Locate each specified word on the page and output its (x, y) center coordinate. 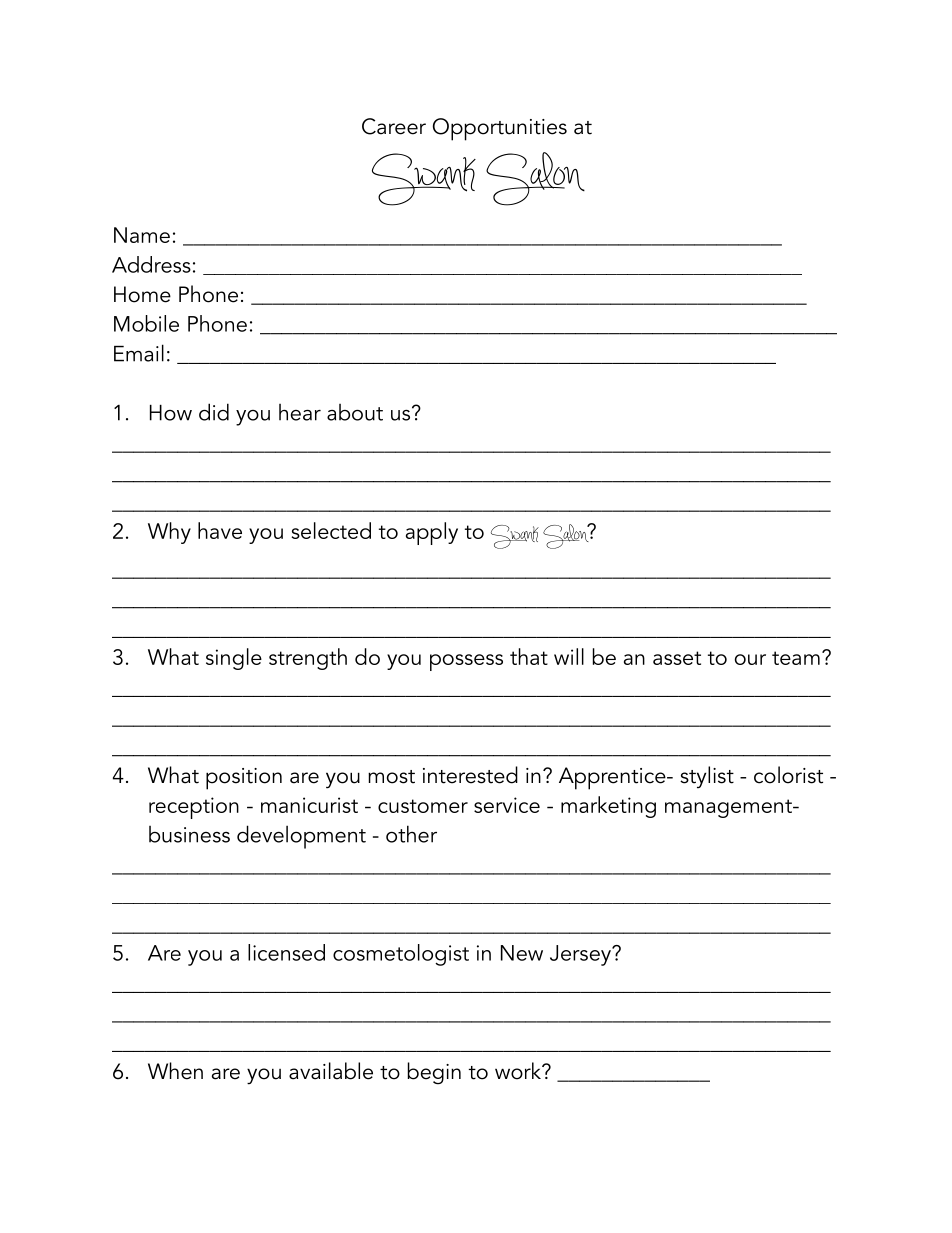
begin (434, 1073)
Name (142, 235)
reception (194, 808)
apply (432, 533)
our (750, 659)
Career (394, 126)
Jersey (581, 955)
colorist (788, 775)
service (507, 805)
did (214, 412)
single (234, 659)
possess (466, 662)
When (175, 1071)
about (355, 412)
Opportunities (500, 129)
